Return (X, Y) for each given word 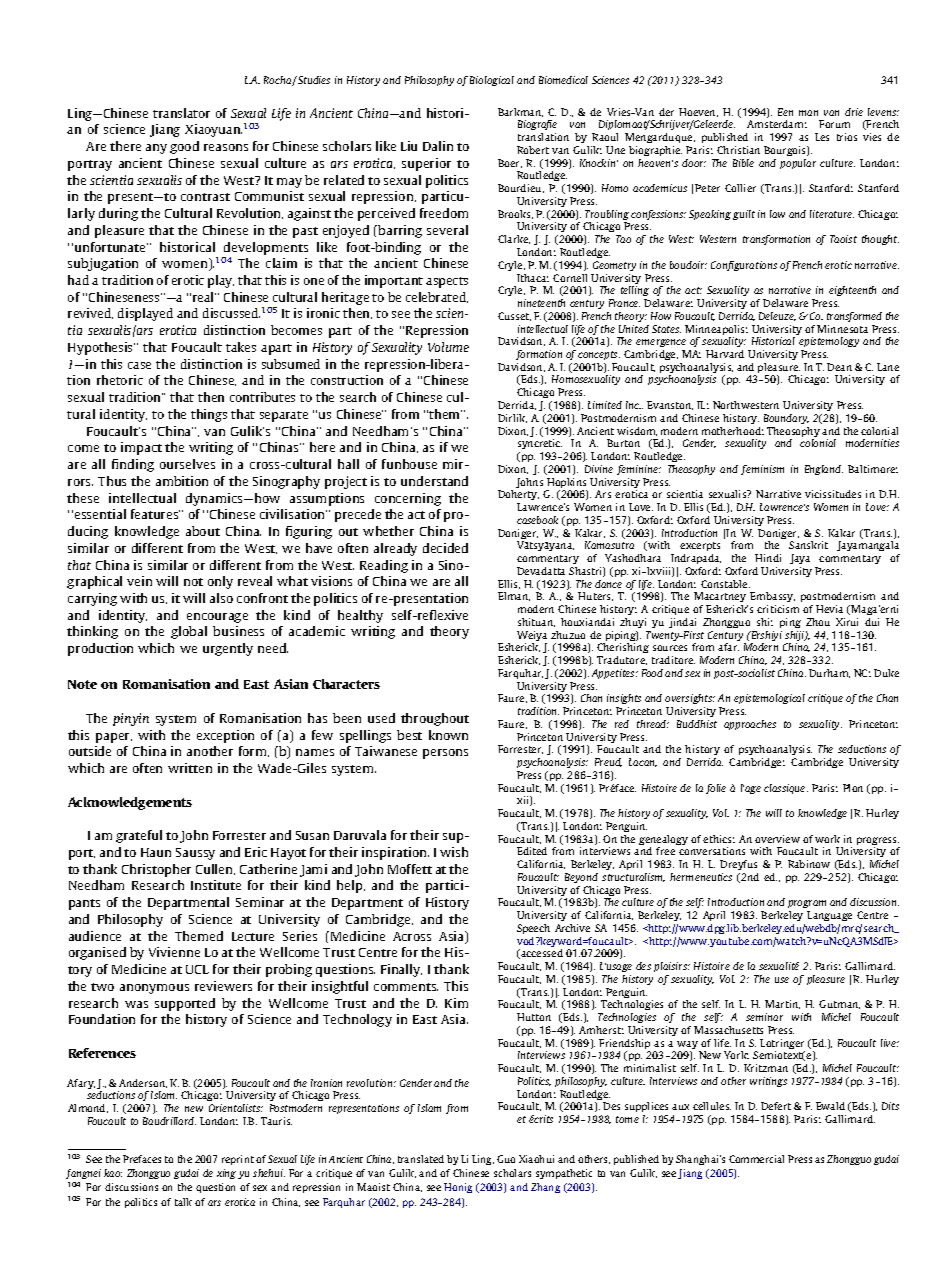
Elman (514, 596)
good (184, 147)
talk (183, 1202)
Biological (492, 81)
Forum (834, 124)
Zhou (818, 622)
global (189, 632)
